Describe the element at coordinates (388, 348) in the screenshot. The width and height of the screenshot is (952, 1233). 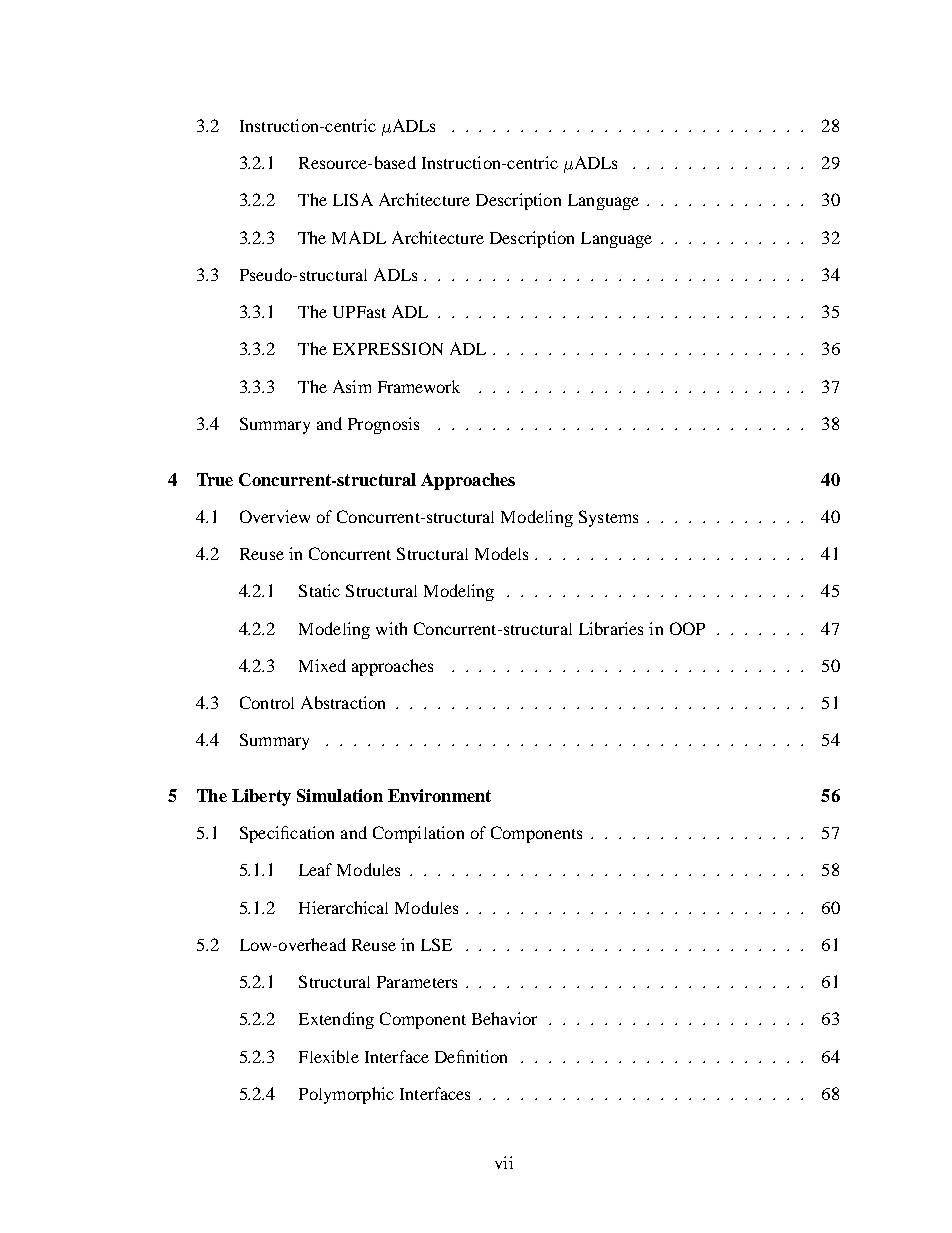
I see `EXPRESSION` at that location.
